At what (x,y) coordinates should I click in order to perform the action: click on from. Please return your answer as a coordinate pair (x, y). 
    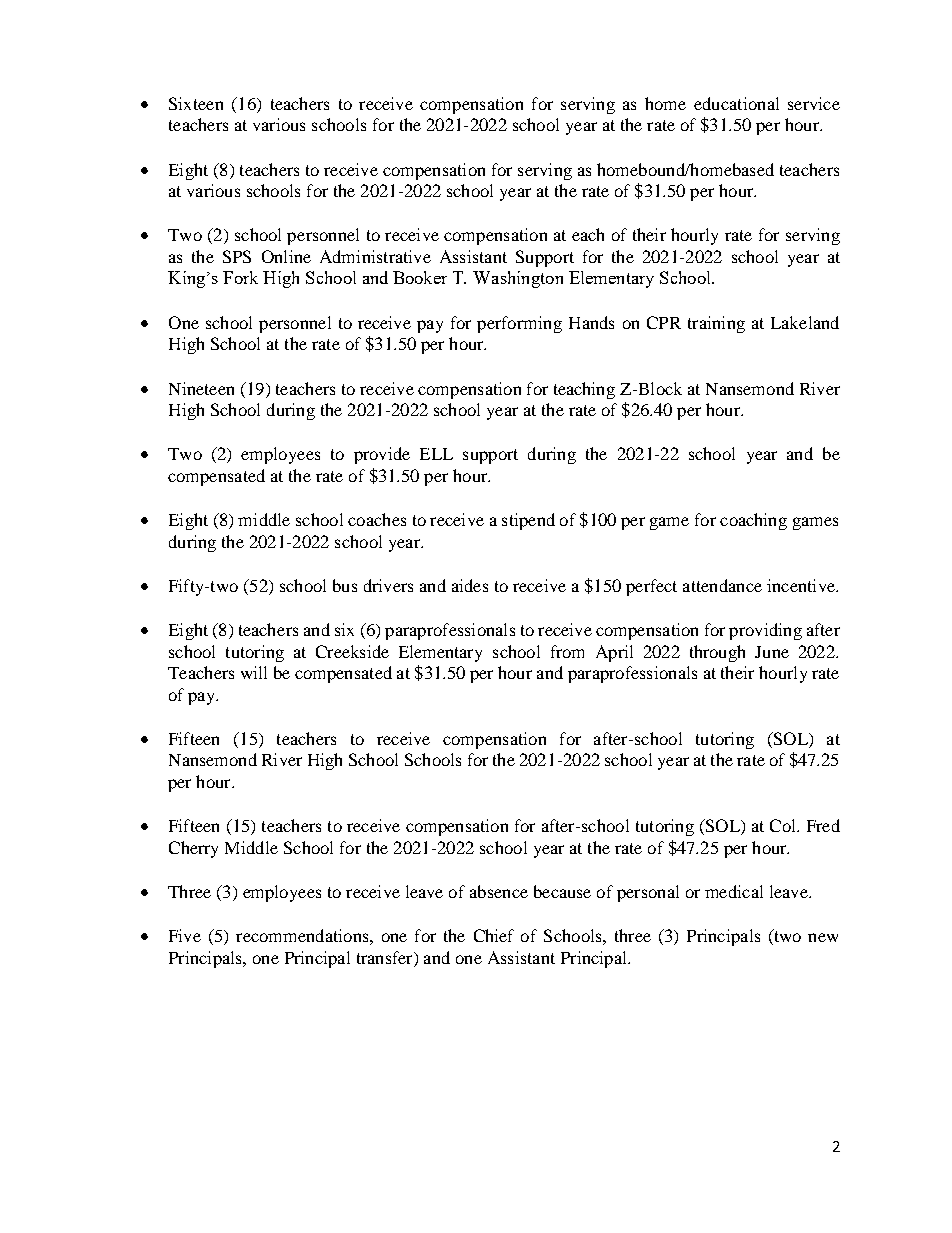
    Looking at the image, I should click on (567, 651).
